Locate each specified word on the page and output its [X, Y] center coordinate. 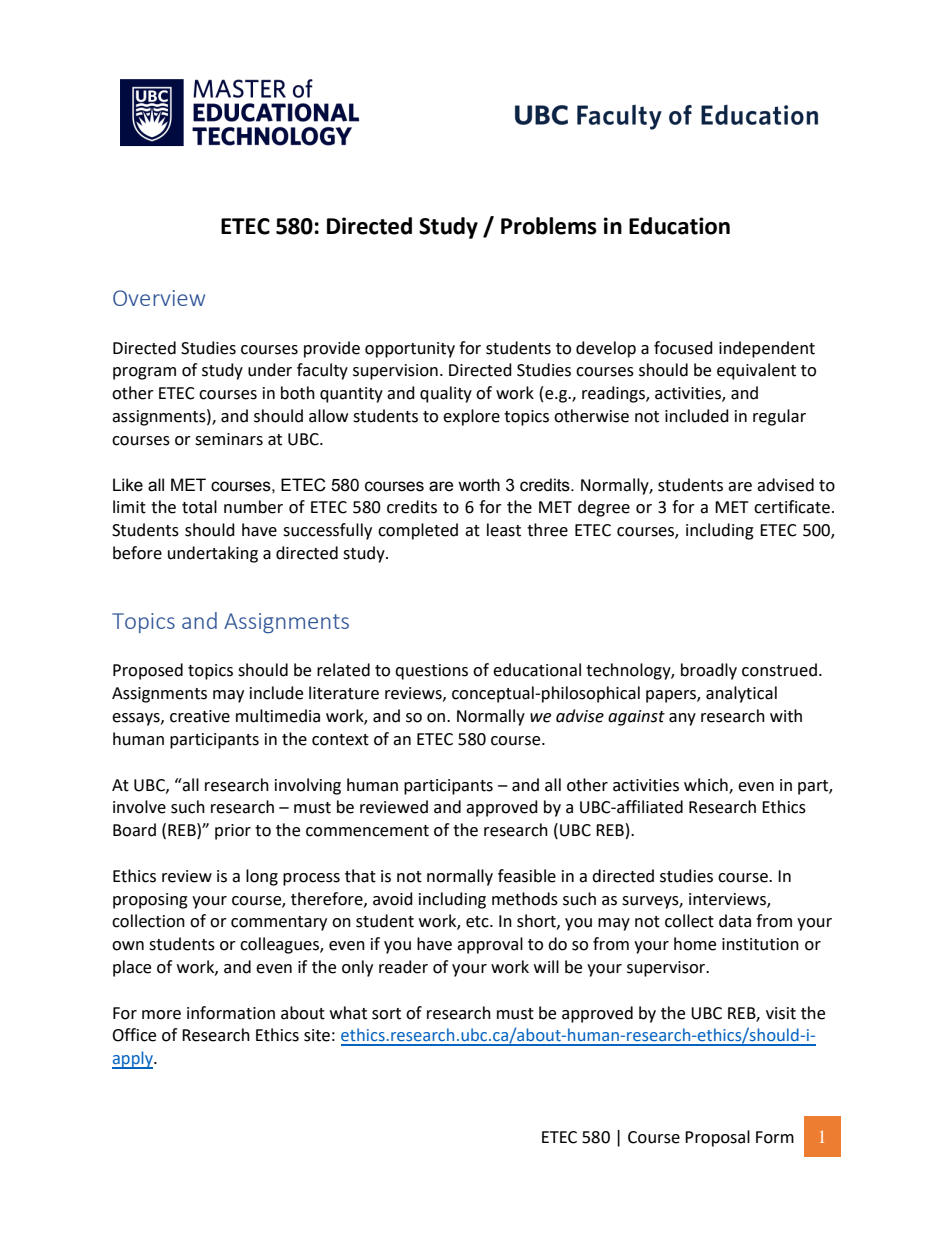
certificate [792, 507]
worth [479, 485]
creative [200, 716]
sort [386, 1014]
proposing [150, 901]
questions [431, 672]
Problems [549, 226]
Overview [159, 298]
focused [683, 348]
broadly [709, 671]
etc [478, 922]
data [735, 921]
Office [134, 1035]
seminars [229, 439]
